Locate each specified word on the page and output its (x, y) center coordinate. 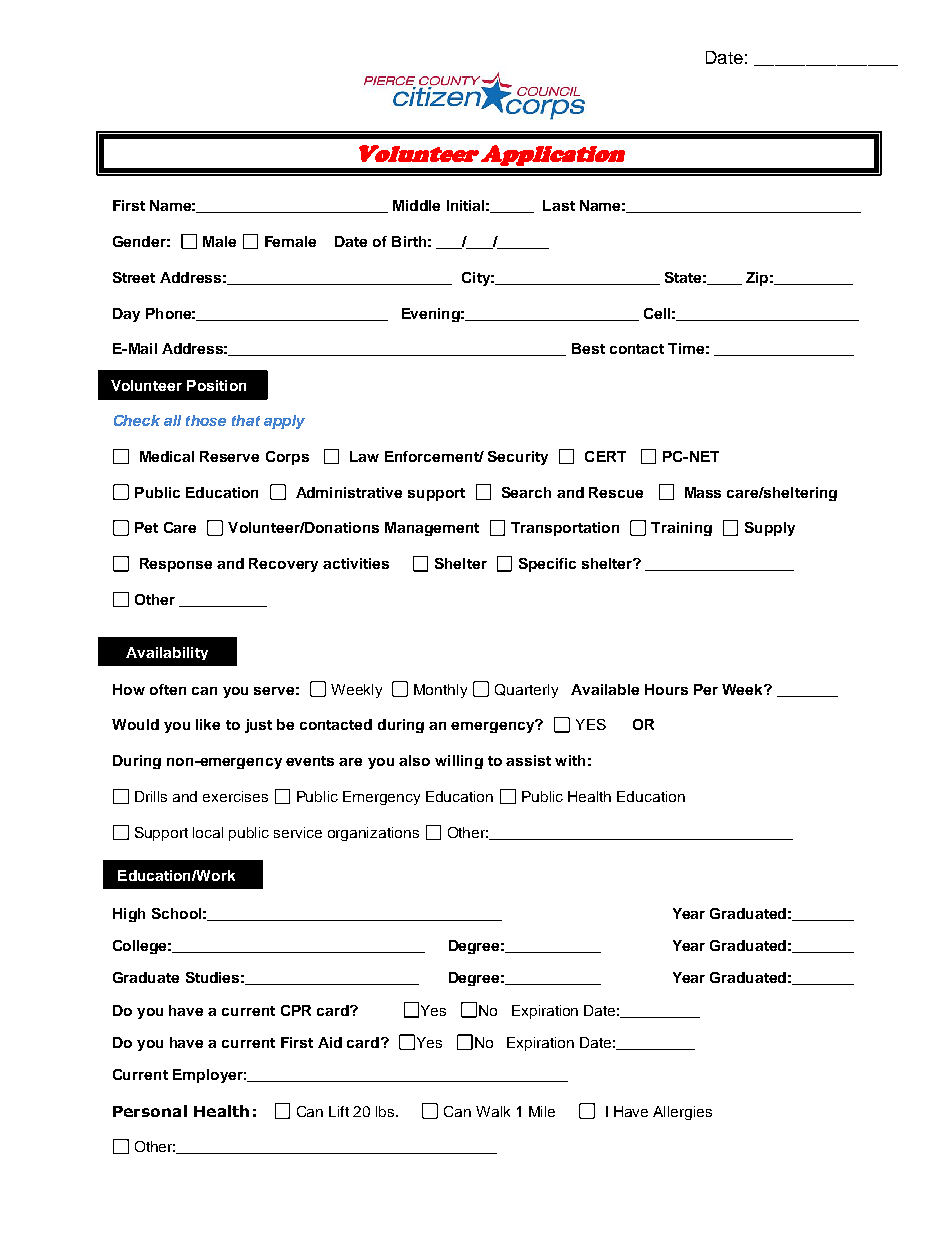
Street (134, 277)
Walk (493, 1111)
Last (559, 205)
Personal (150, 1111)
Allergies (682, 1113)
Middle (416, 205)
